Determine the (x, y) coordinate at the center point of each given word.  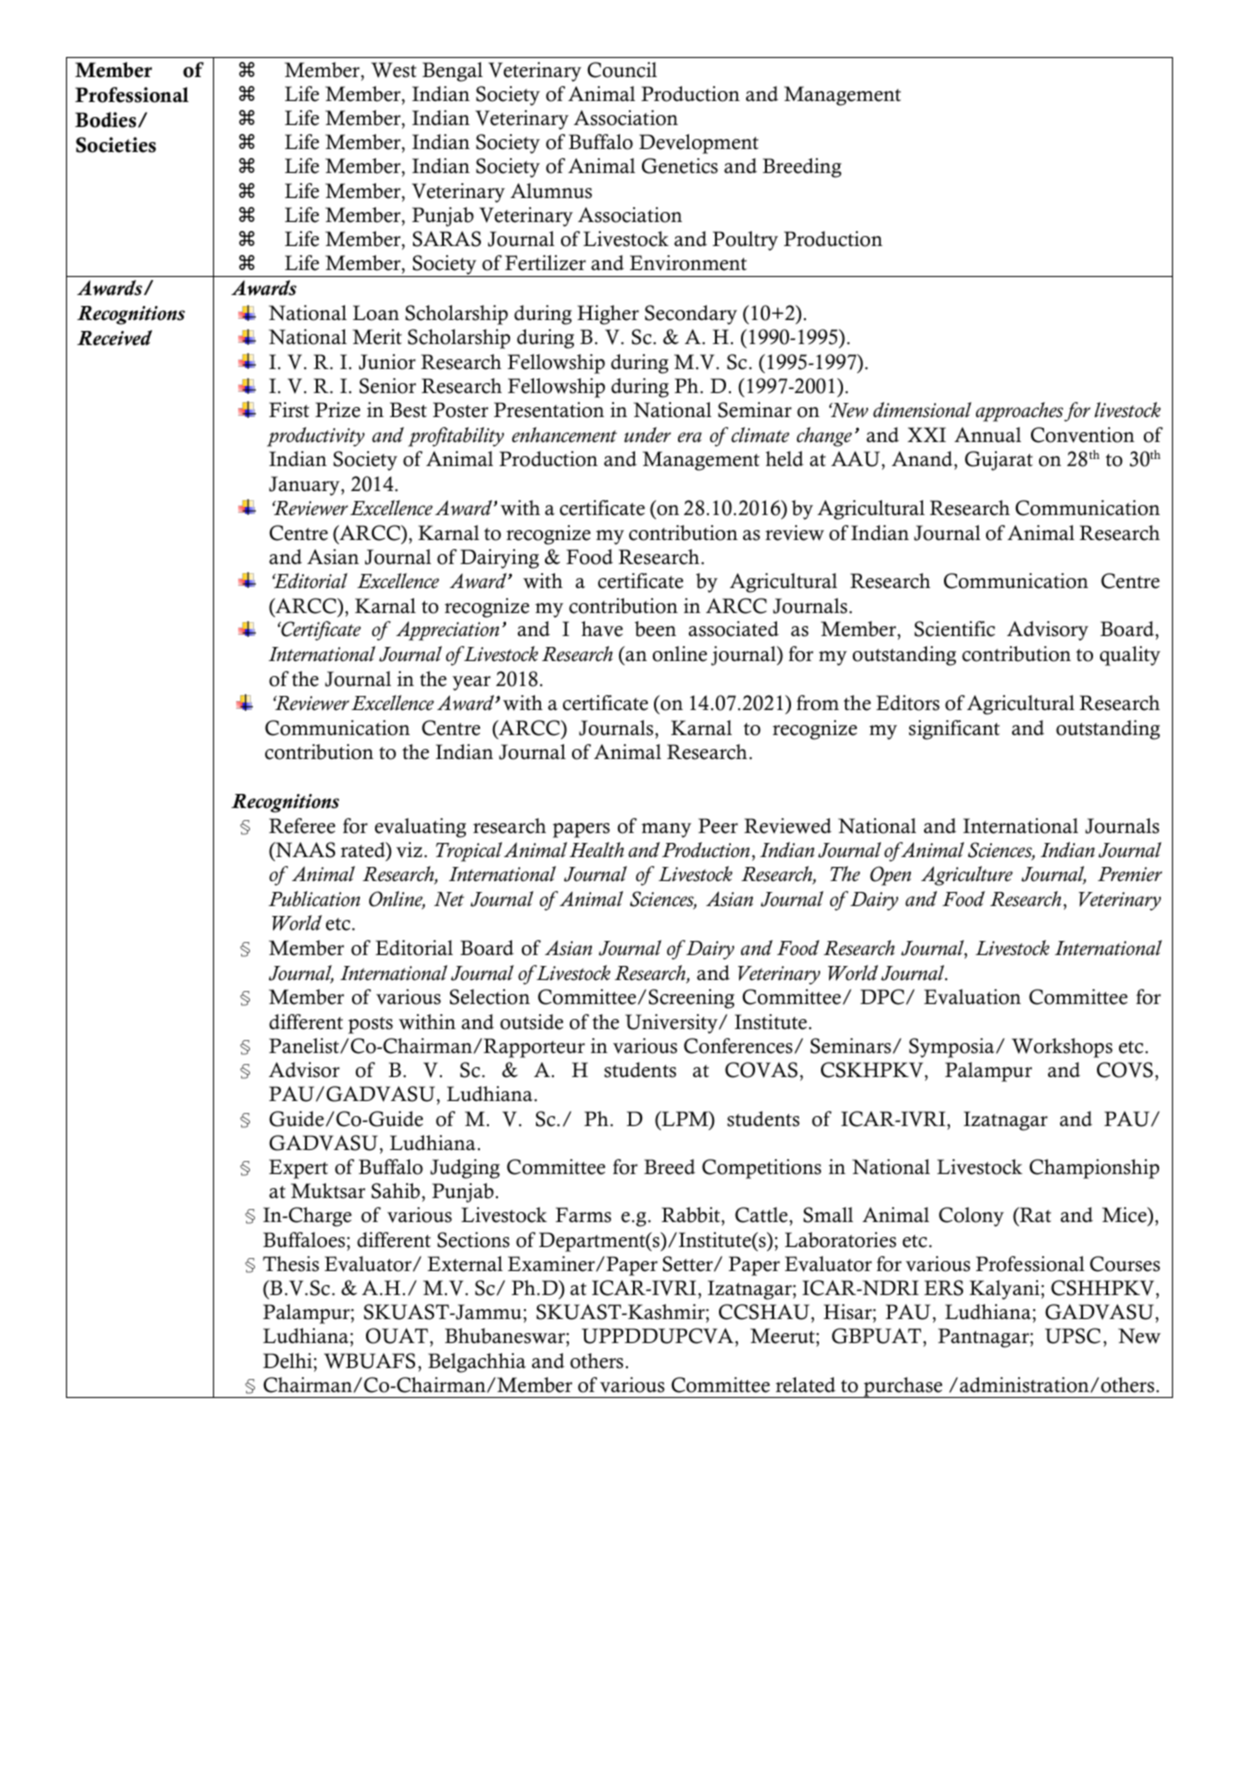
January (305, 486)
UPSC (1072, 1336)
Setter (689, 1264)
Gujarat (999, 461)
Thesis (291, 1264)
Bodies (107, 120)
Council (622, 70)
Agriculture (967, 876)
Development (699, 144)
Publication (314, 899)
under (647, 435)
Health (596, 850)
